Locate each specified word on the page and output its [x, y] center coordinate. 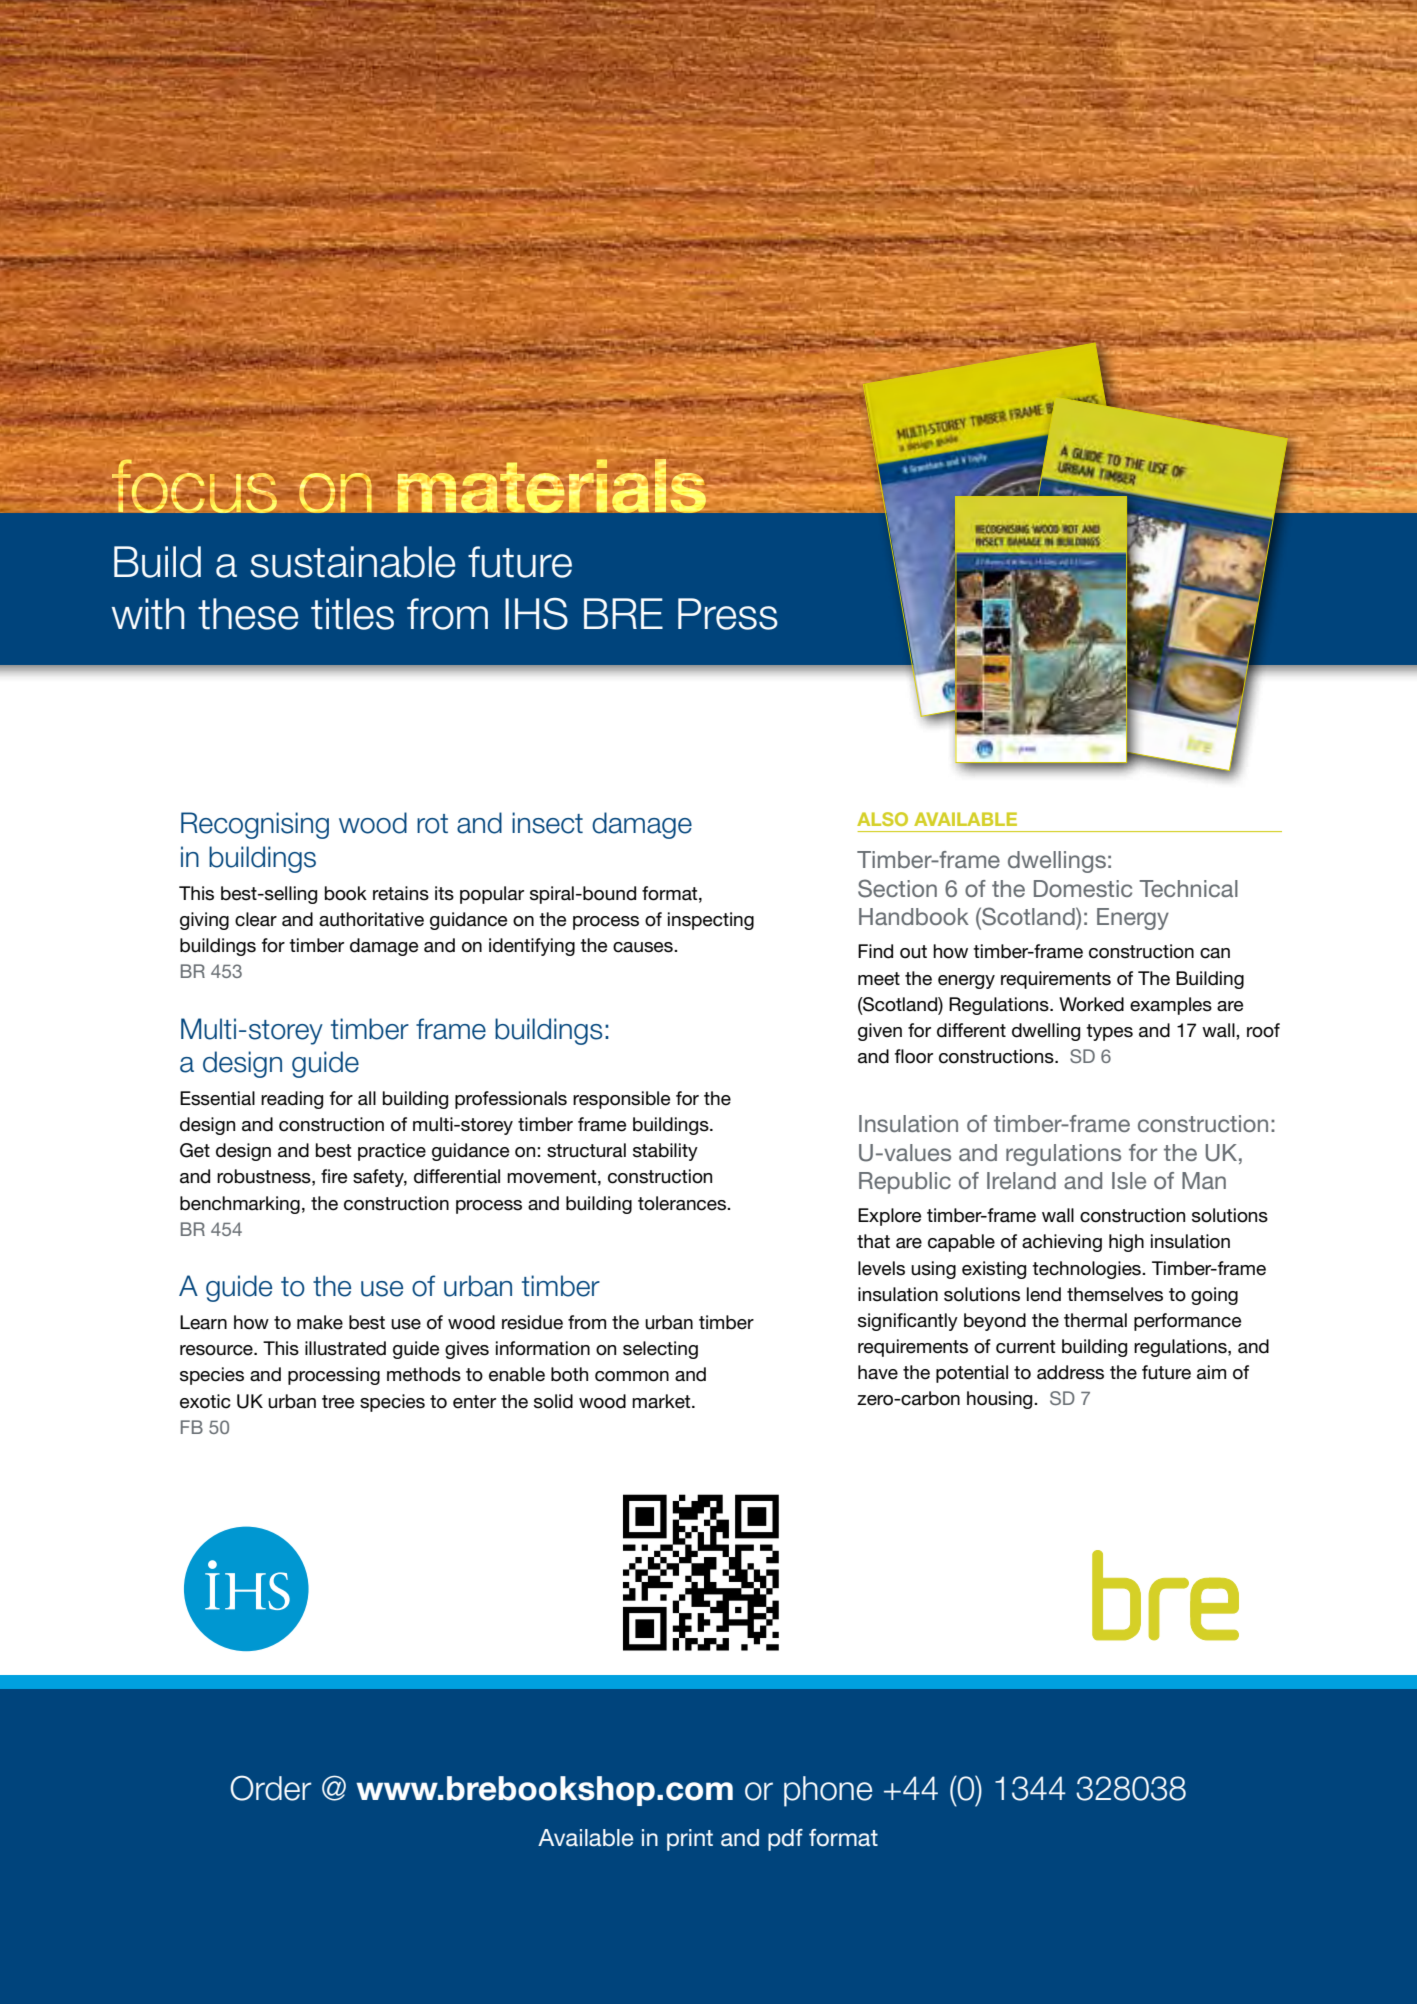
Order [271, 1788]
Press [728, 614]
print [690, 1840]
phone [828, 1791]
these [248, 614]
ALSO [882, 819]
